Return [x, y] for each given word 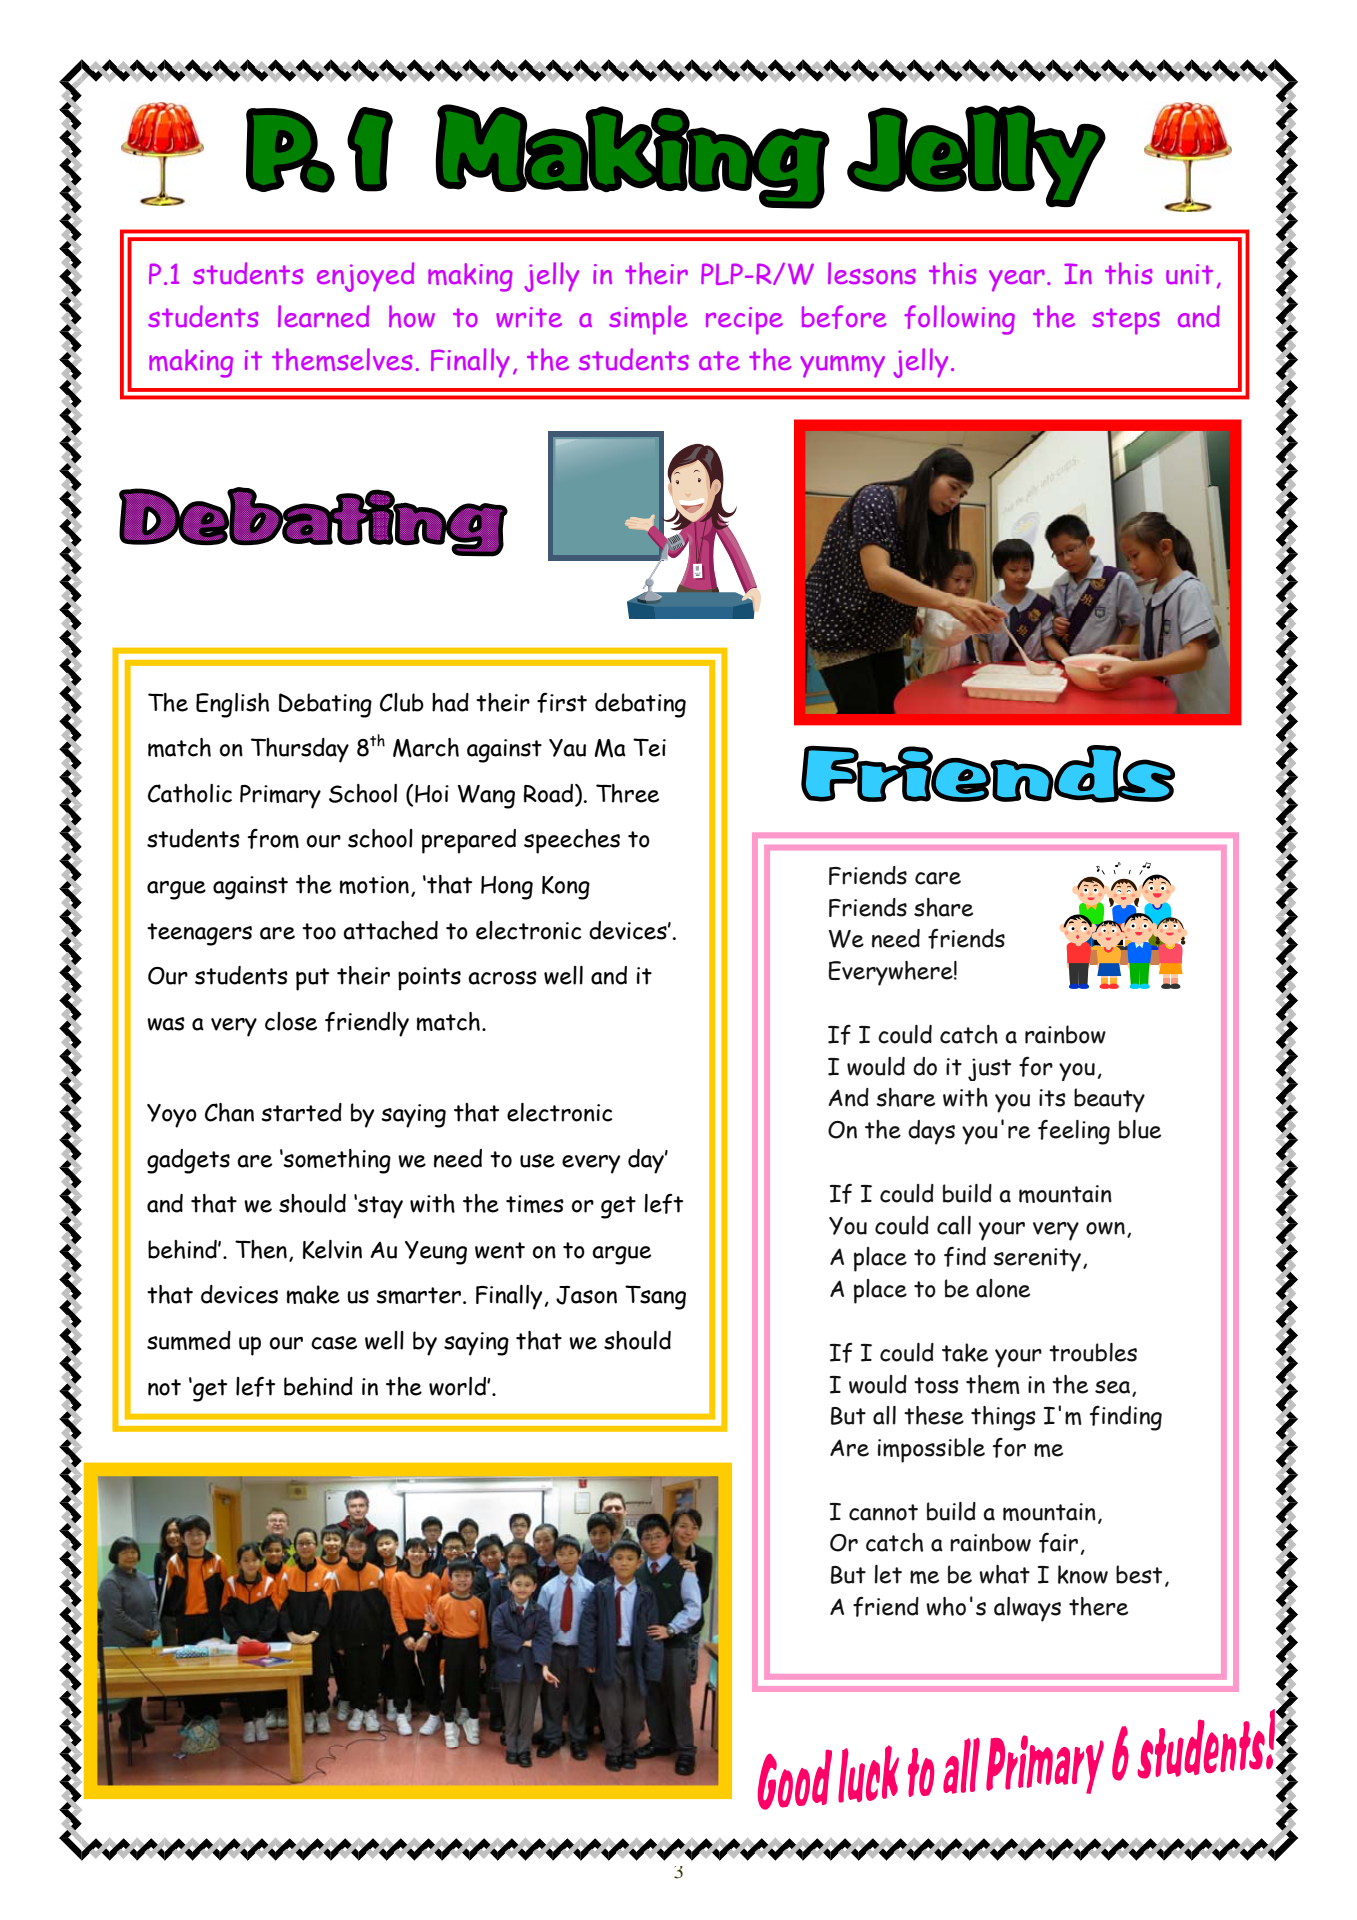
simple [648, 320]
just [989, 1069]
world [458, 1386]
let [888, 1574]
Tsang [655, 1297]
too [319, 931]
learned [323, 316]
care [938, 878]
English [232, 705]
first [562, 702]
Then [261, 1249]
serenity [1038, 1260]
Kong [566, 888]
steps [1126, 321]
